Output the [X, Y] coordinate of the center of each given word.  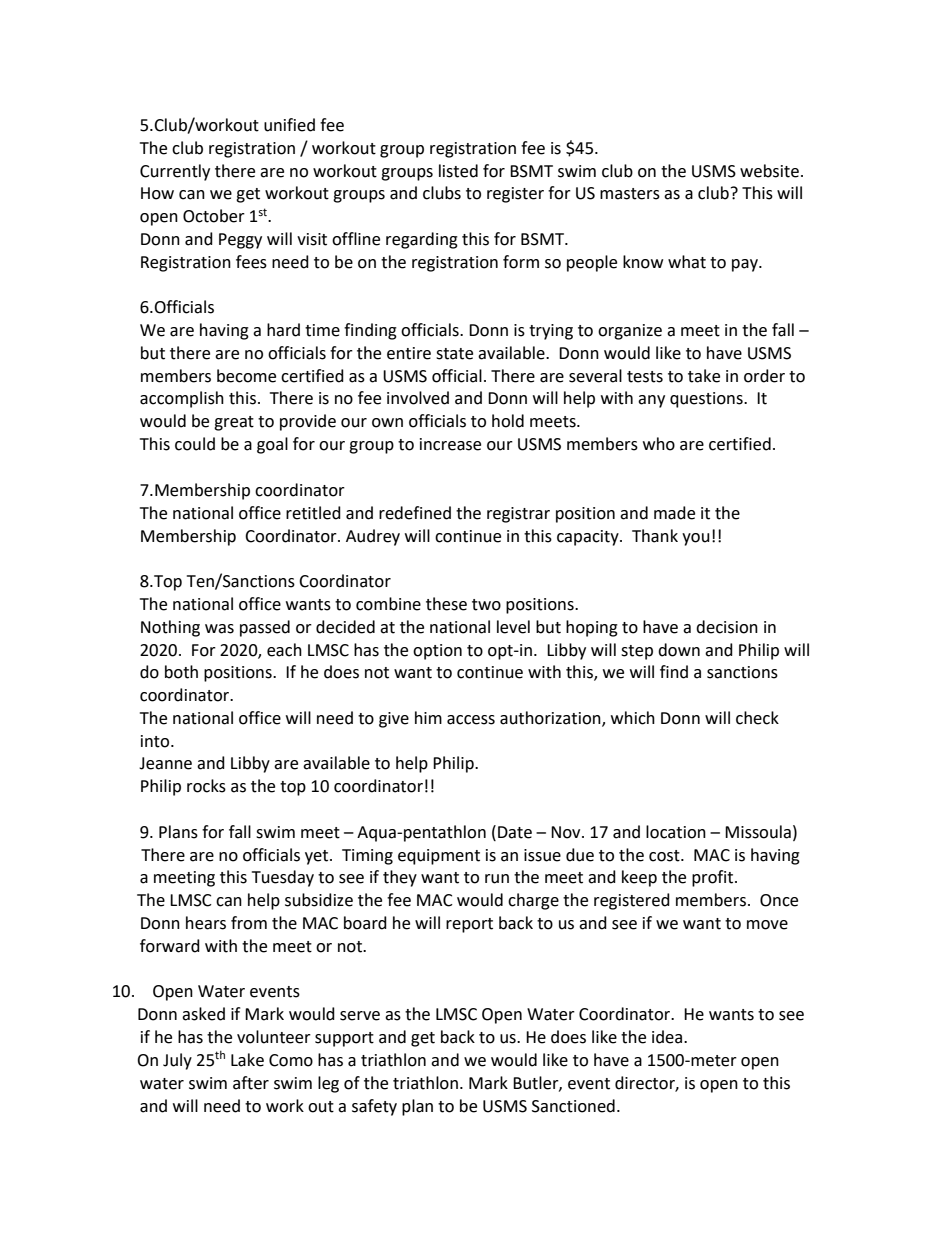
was [219, 629]
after [251, 1083]
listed [458, 171]
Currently [175, 172]
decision [727, 627]
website [769, 171]
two [486, 605]
